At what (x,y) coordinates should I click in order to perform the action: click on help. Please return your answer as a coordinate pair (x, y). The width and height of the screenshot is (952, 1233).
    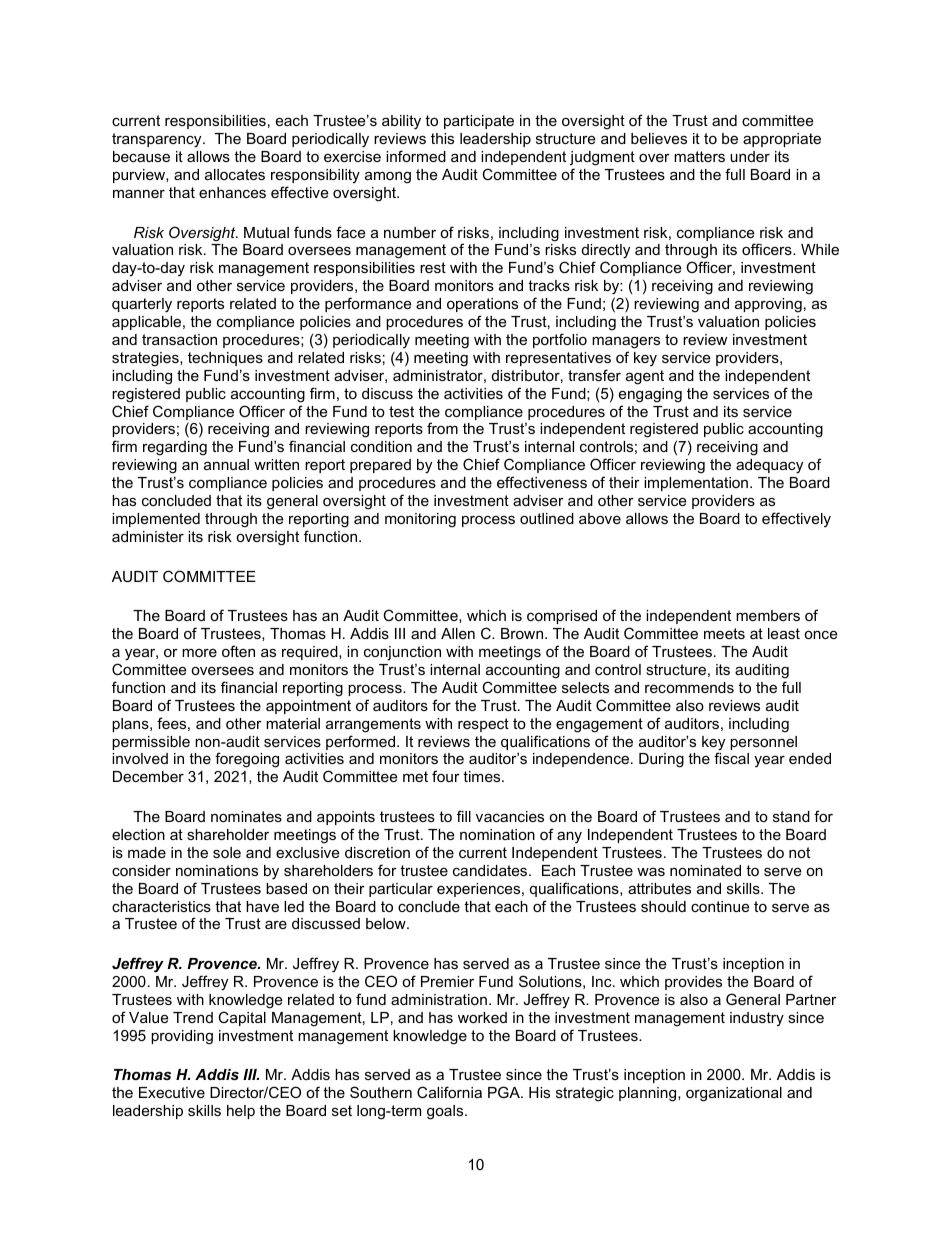
    Looking at the image, I should click on (241, 1112).
